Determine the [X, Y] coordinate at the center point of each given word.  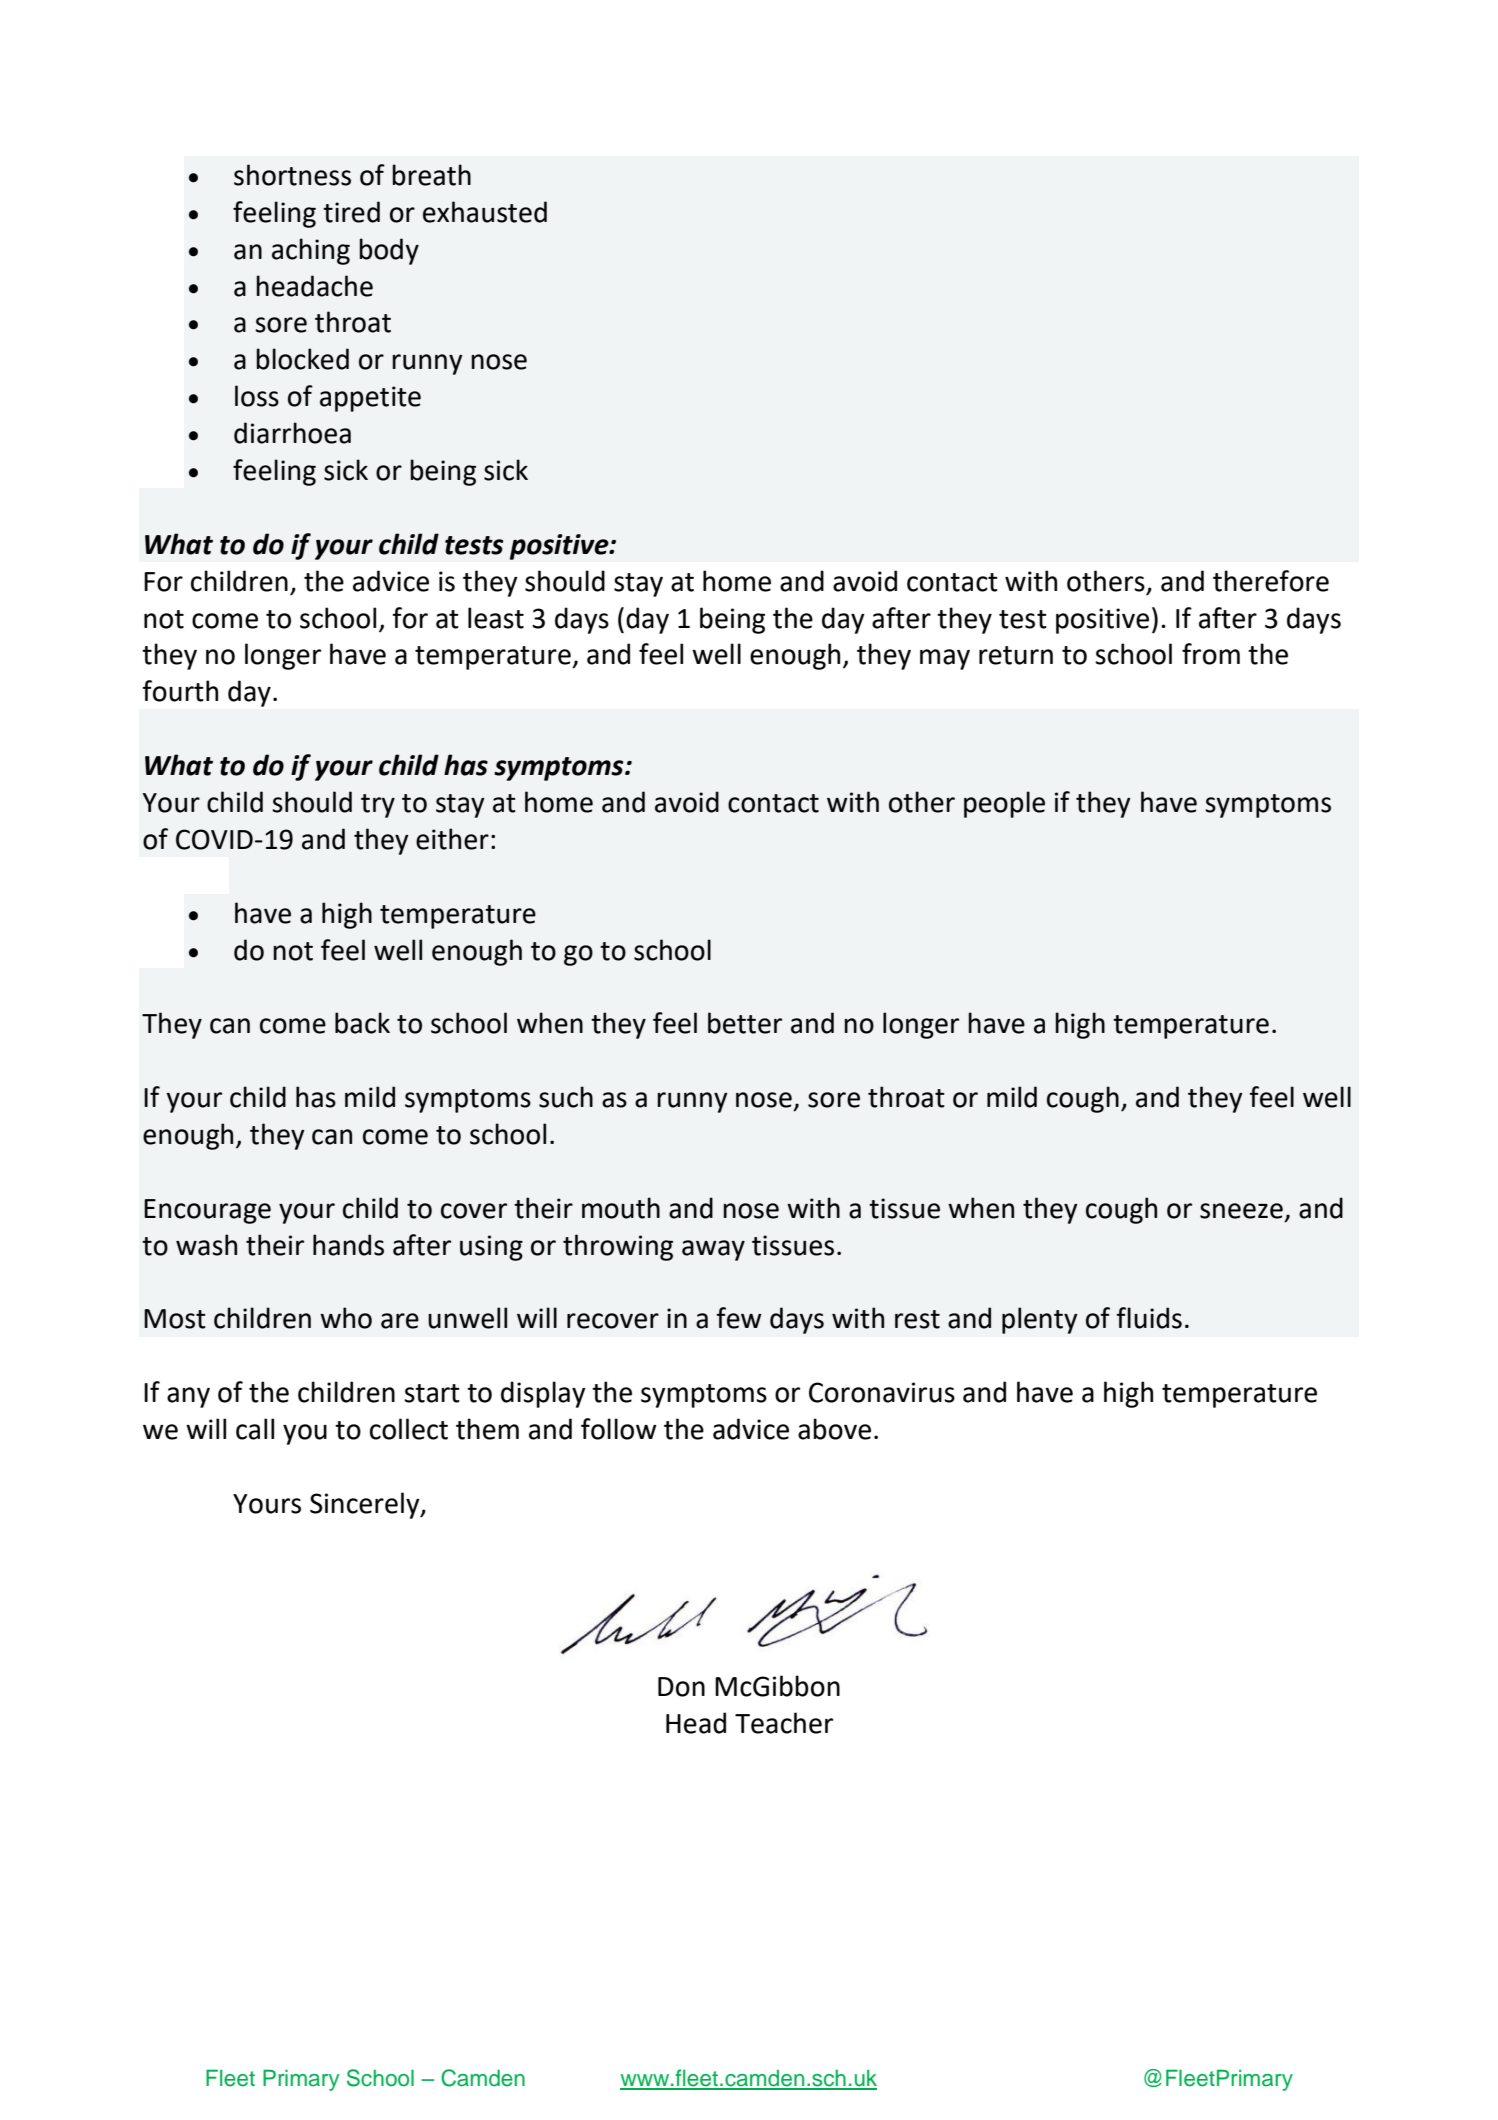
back [362, 1023]
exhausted [485, 212]
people [1004, 804]
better [745, 1023]
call [255, 1429]
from [1211, 654]
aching [311, 251]
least [496, 618]
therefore [1271, 581]
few [739, 1318]
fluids [1149, 1318]
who [346, 1318]
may [945, 659]
